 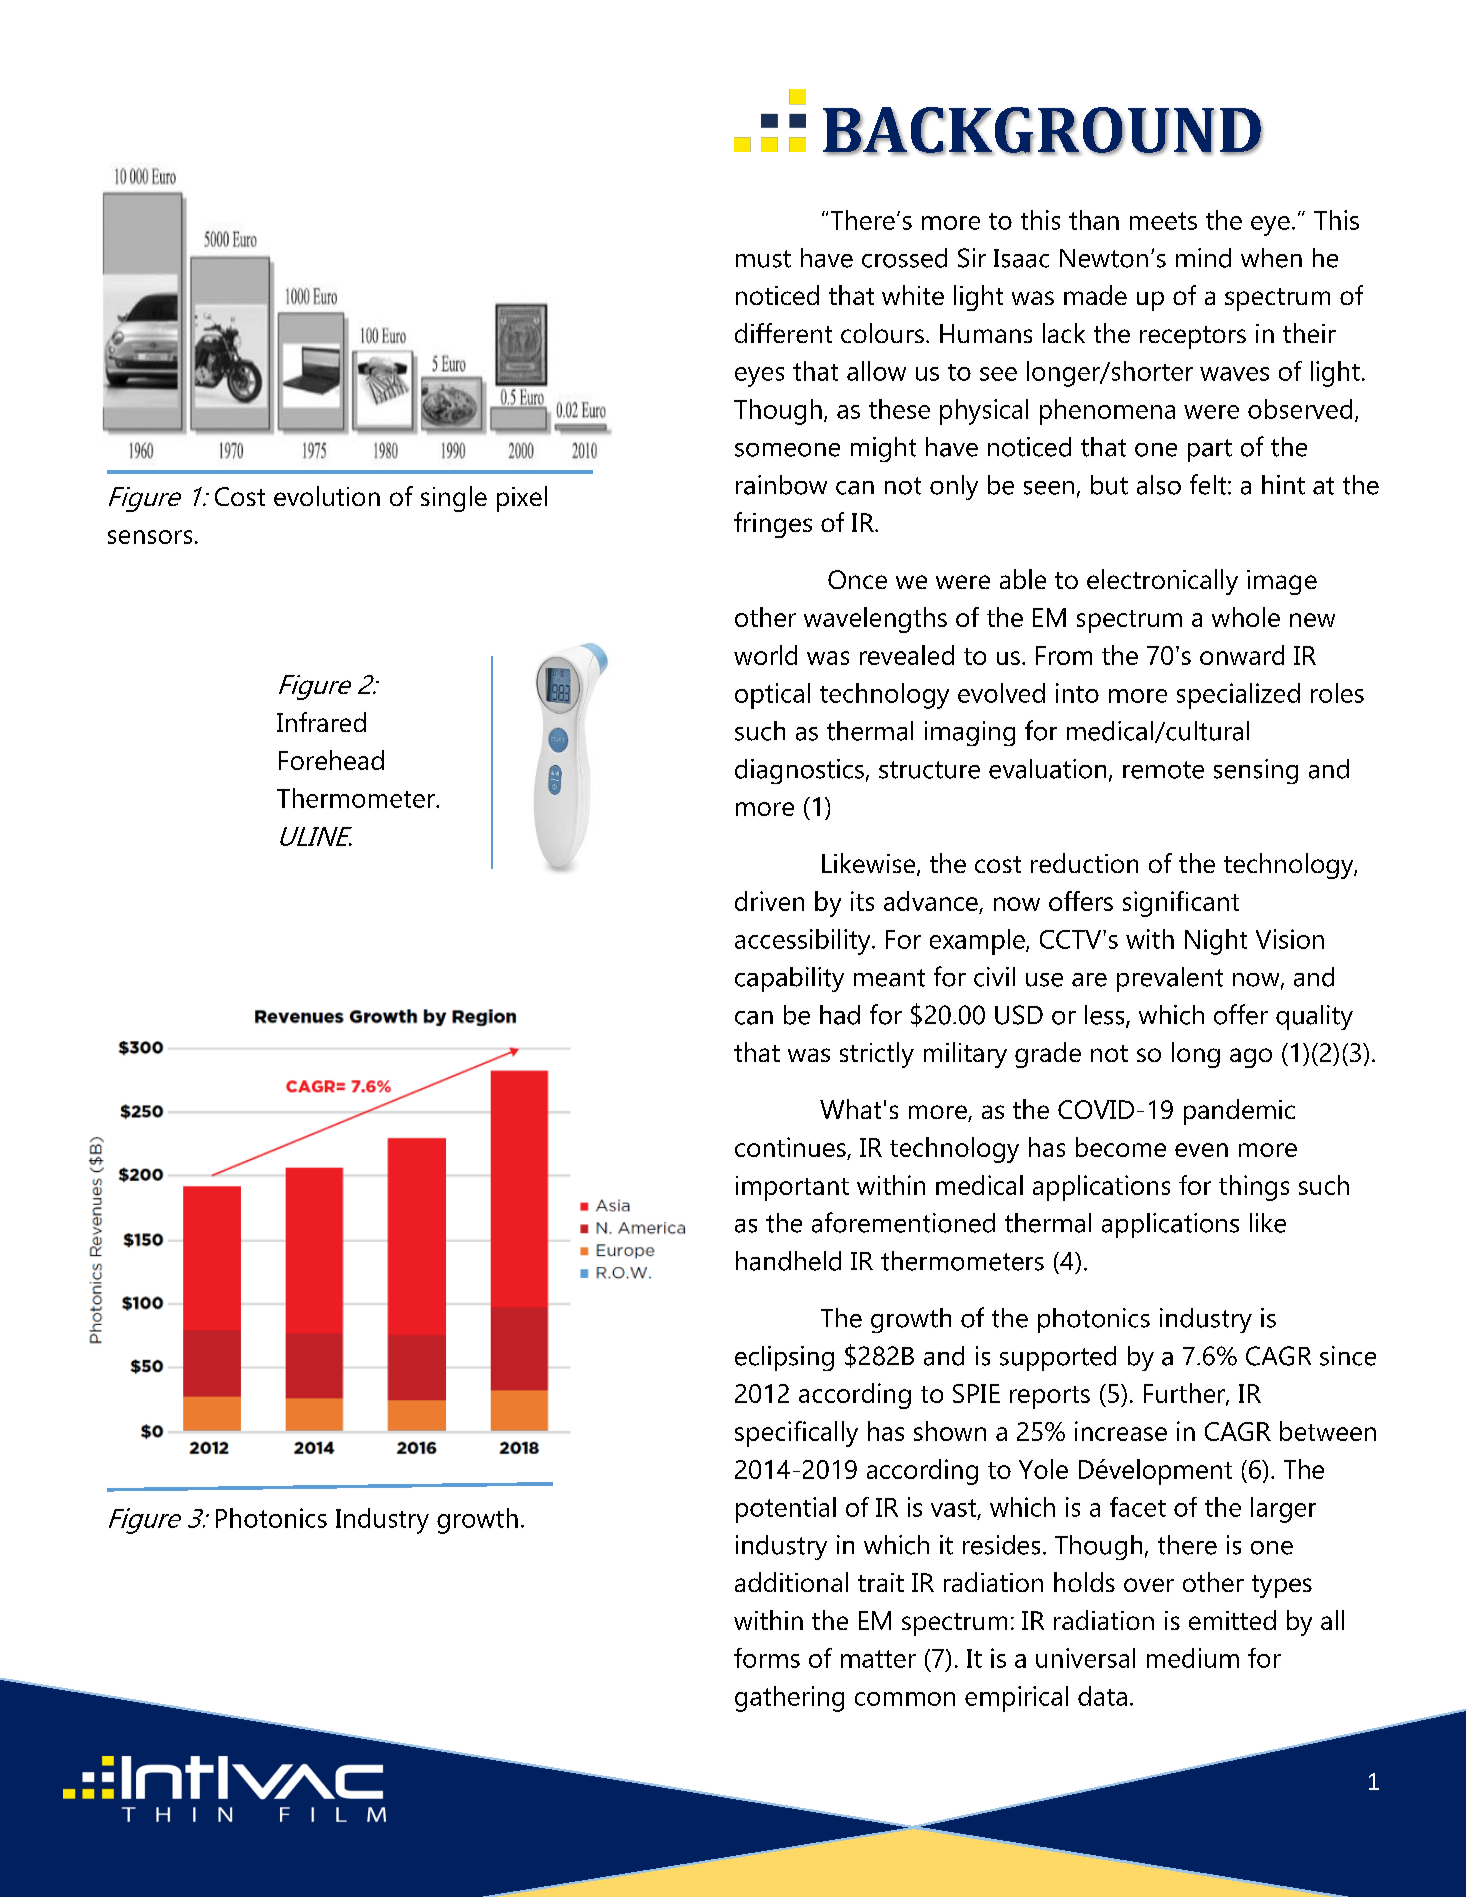 I want to click on whole, so click(x=1246, y=617).
